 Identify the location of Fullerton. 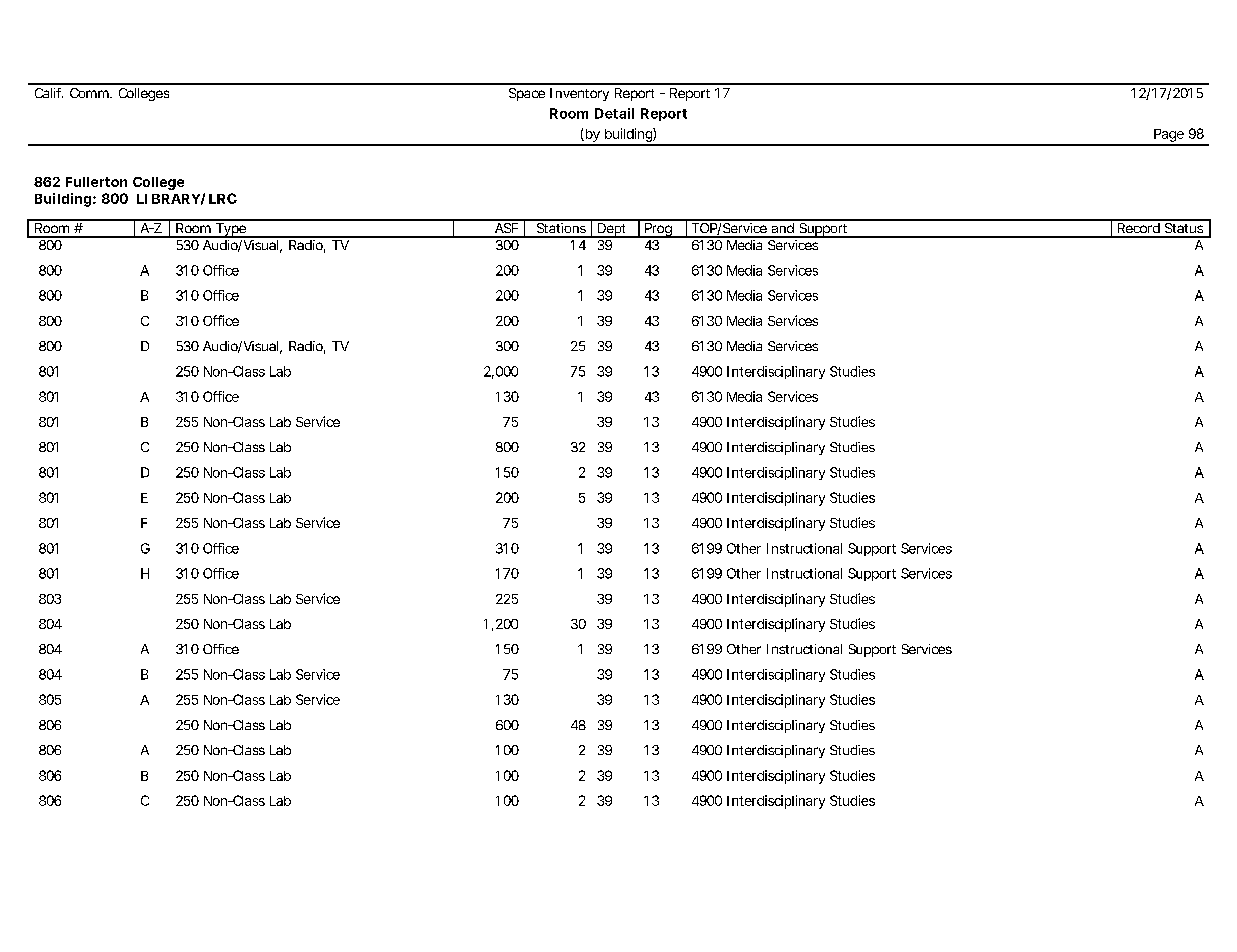
(96, 182).
